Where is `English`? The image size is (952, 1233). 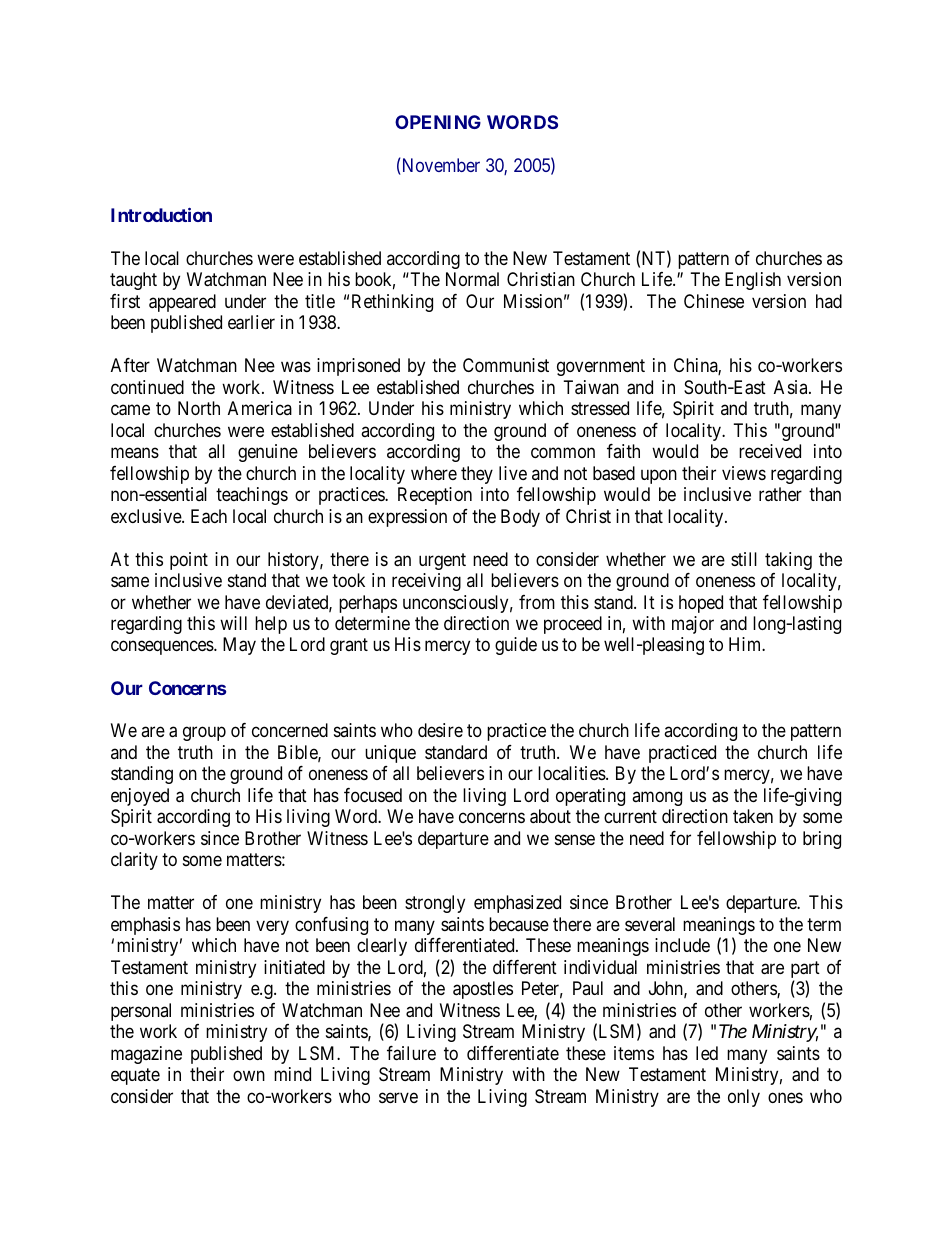
English is located at coordinates (753, 281).
